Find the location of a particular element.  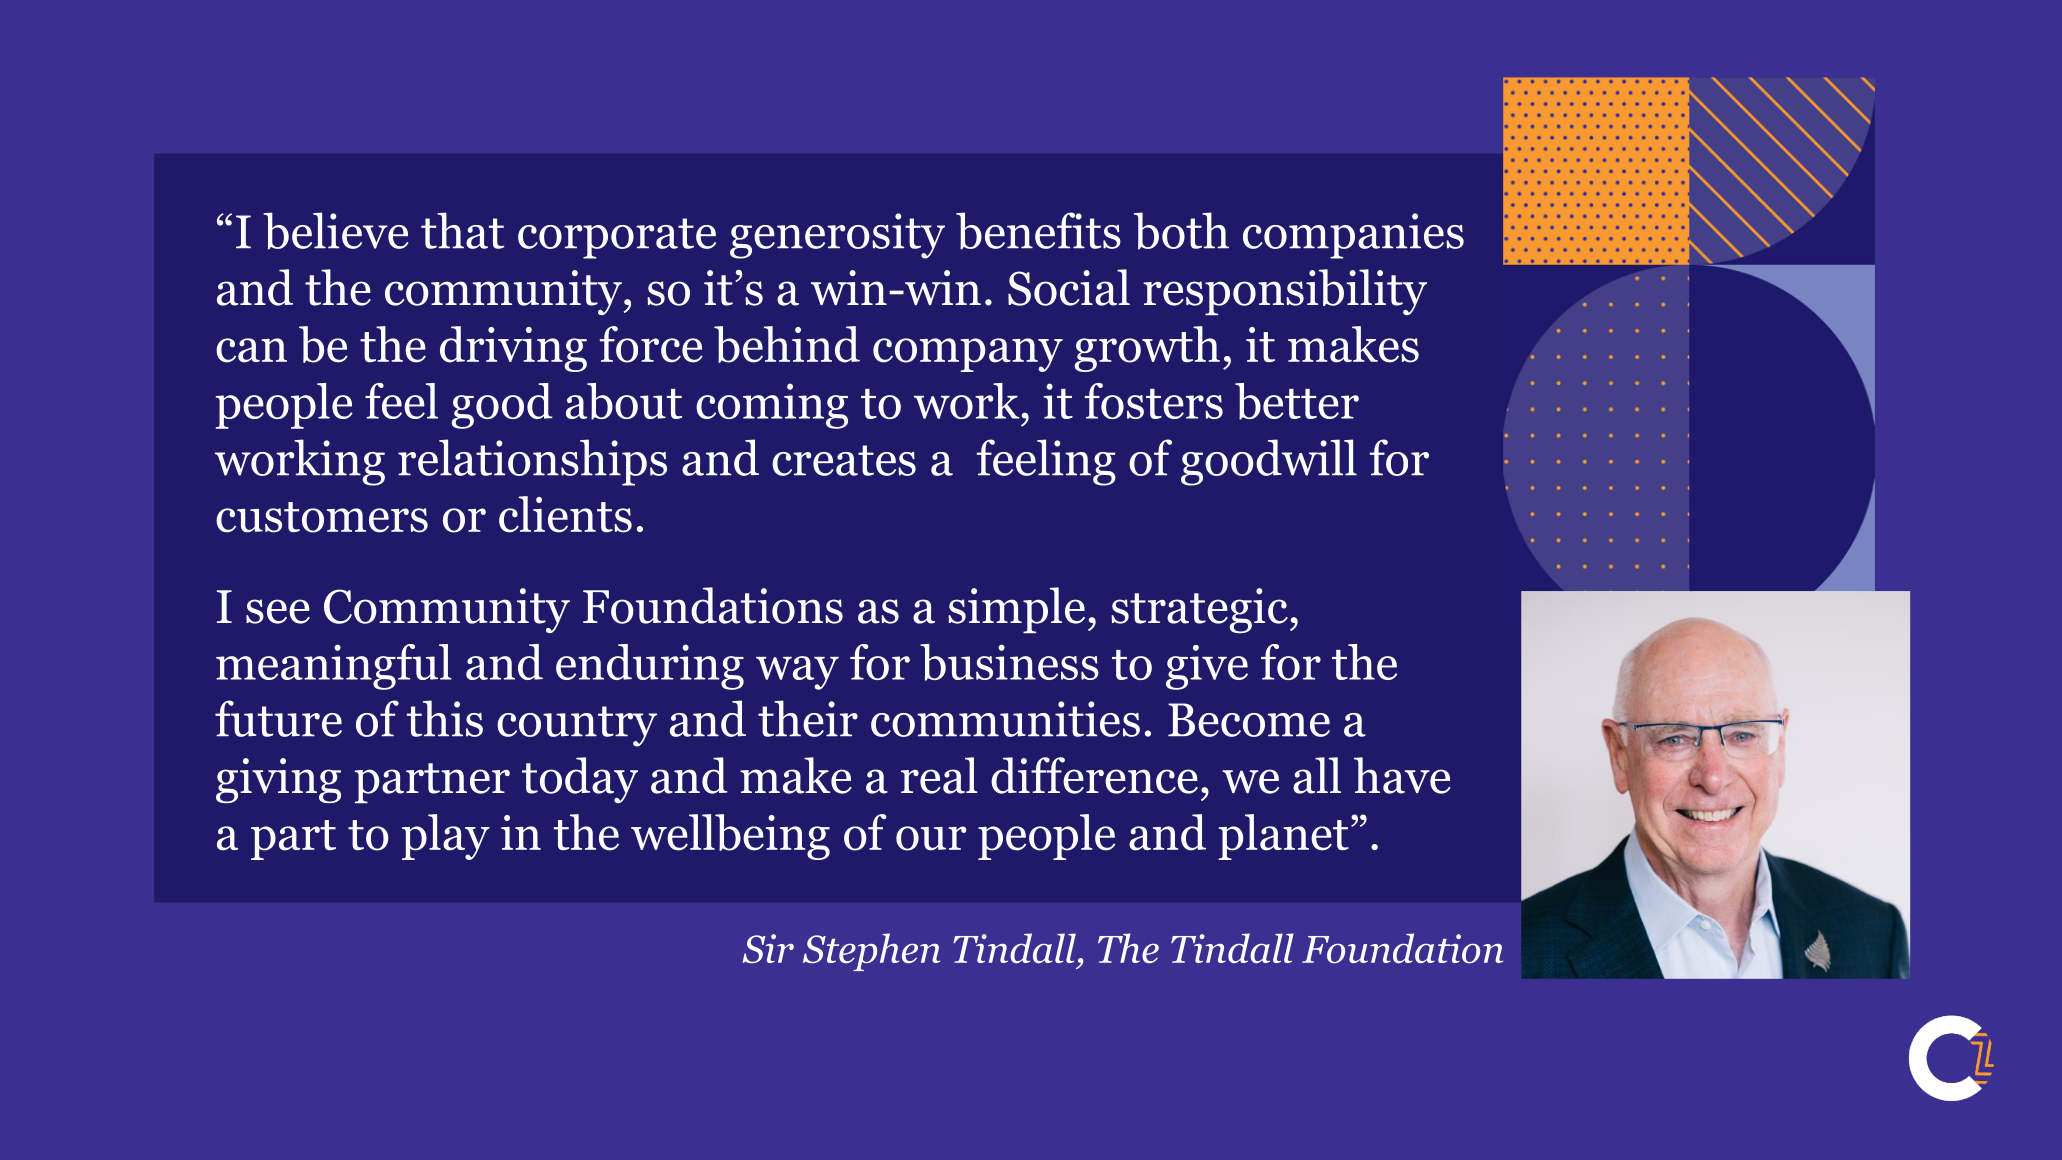

customers is located at coordinates (322, 517).
